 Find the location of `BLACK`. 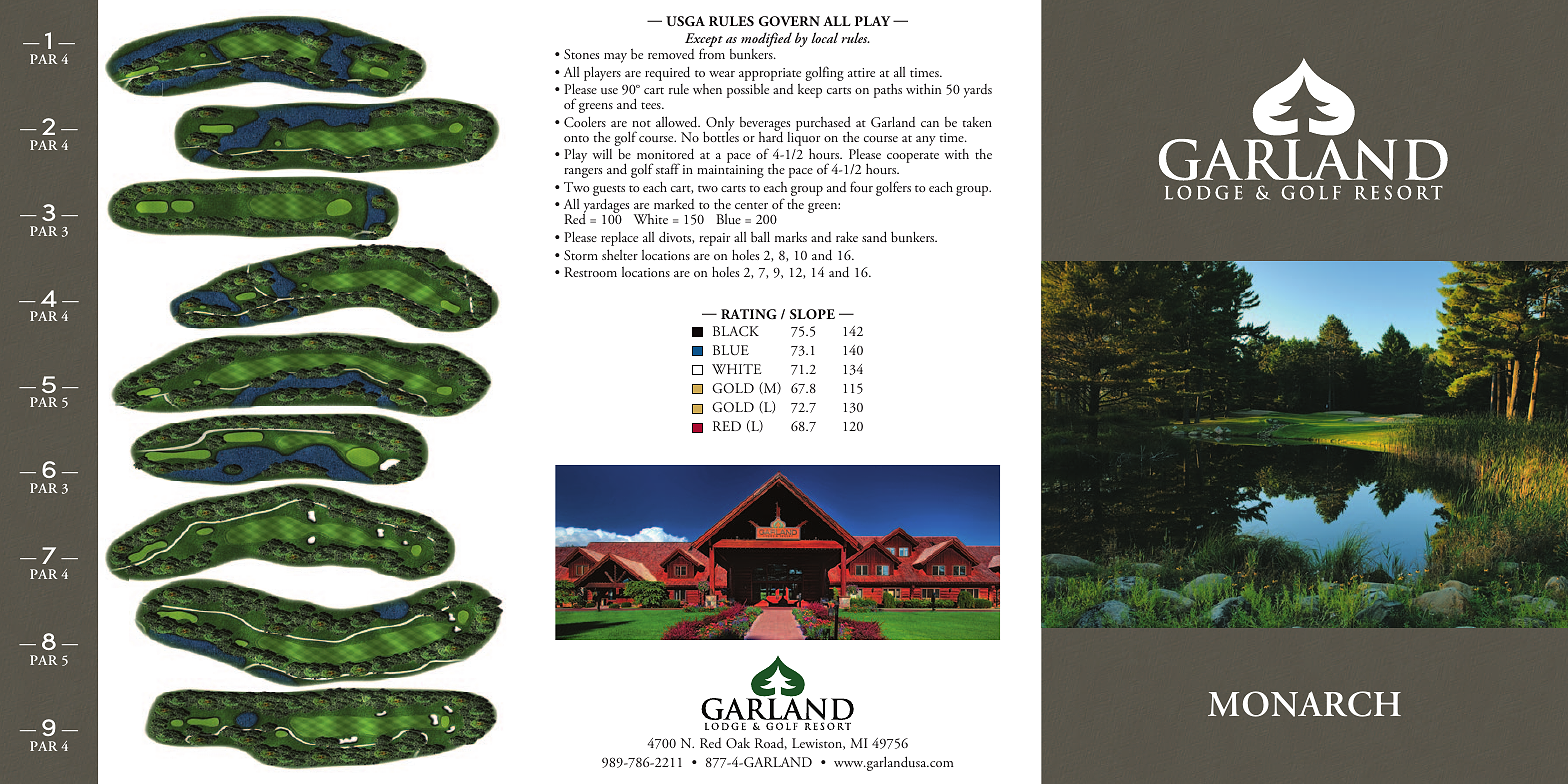

BLACK is located at coordinates (736, 331).
